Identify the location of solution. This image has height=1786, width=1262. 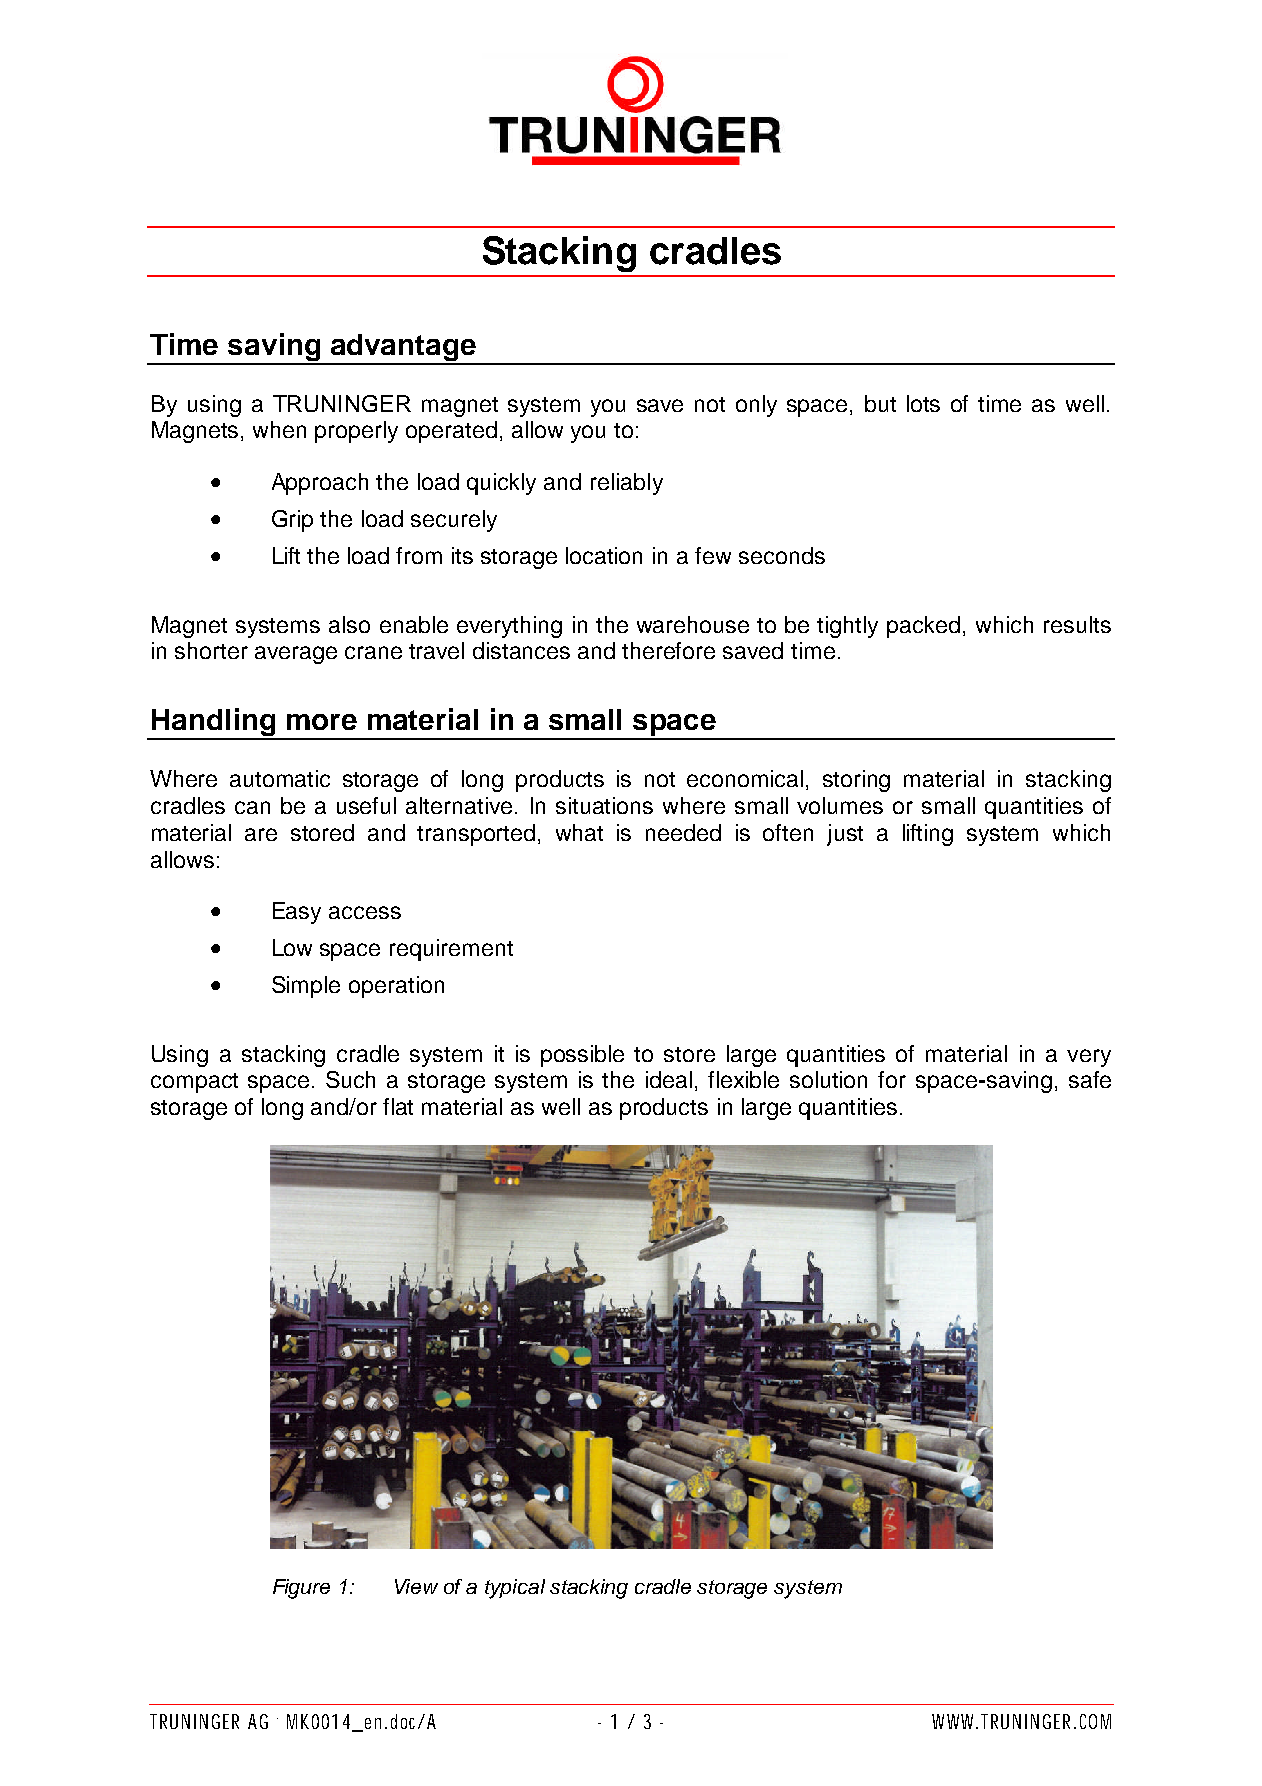
(828, 1079).
